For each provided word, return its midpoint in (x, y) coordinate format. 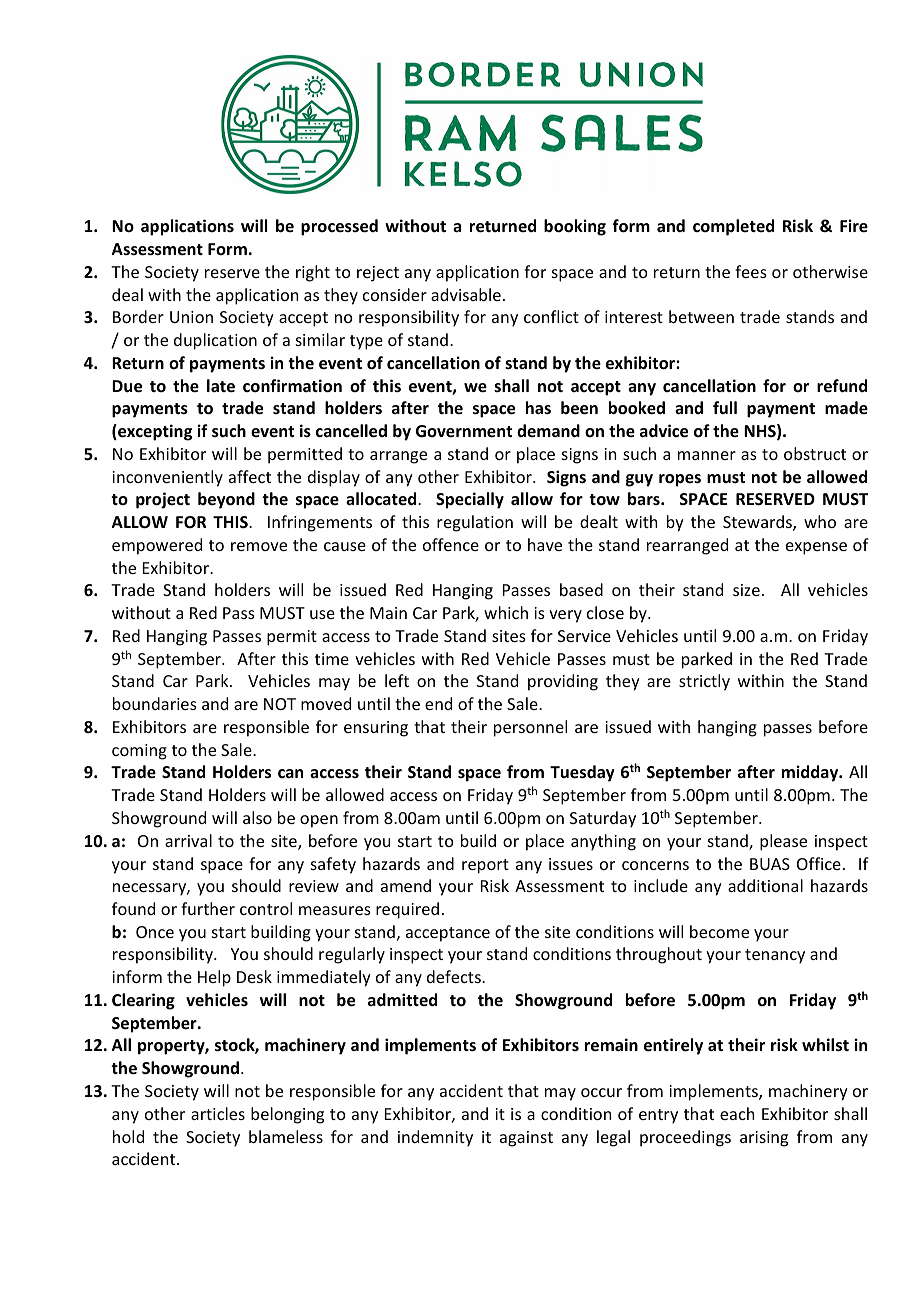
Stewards (758, 523)
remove (259, 546)
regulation (475, 523)
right (313, 273)
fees (751, 271)
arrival (188, 840)
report (485, 866)
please (783, 842)
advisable (466, 294)
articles (218, 1113)
